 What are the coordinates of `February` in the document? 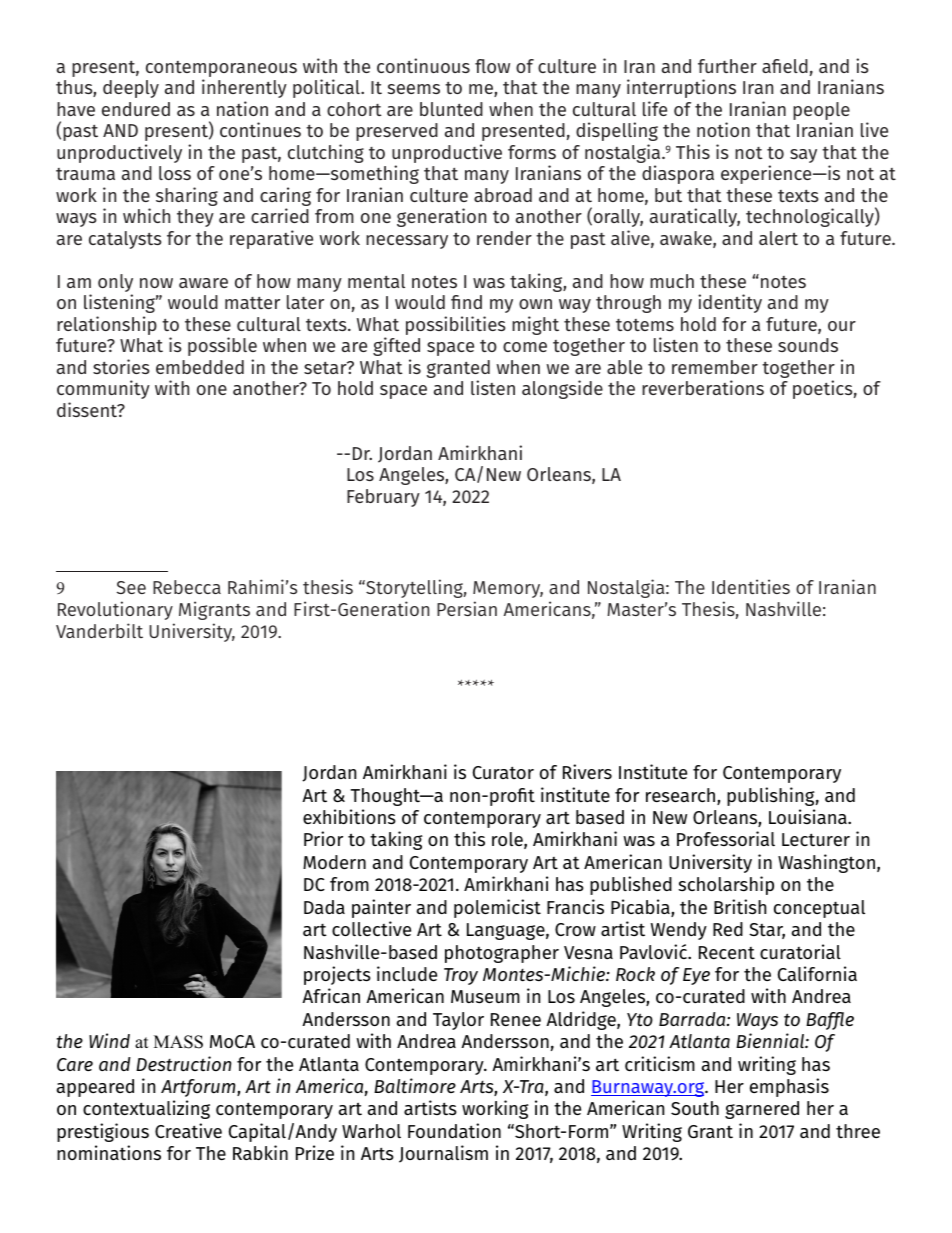 It's located at (383, 498).
